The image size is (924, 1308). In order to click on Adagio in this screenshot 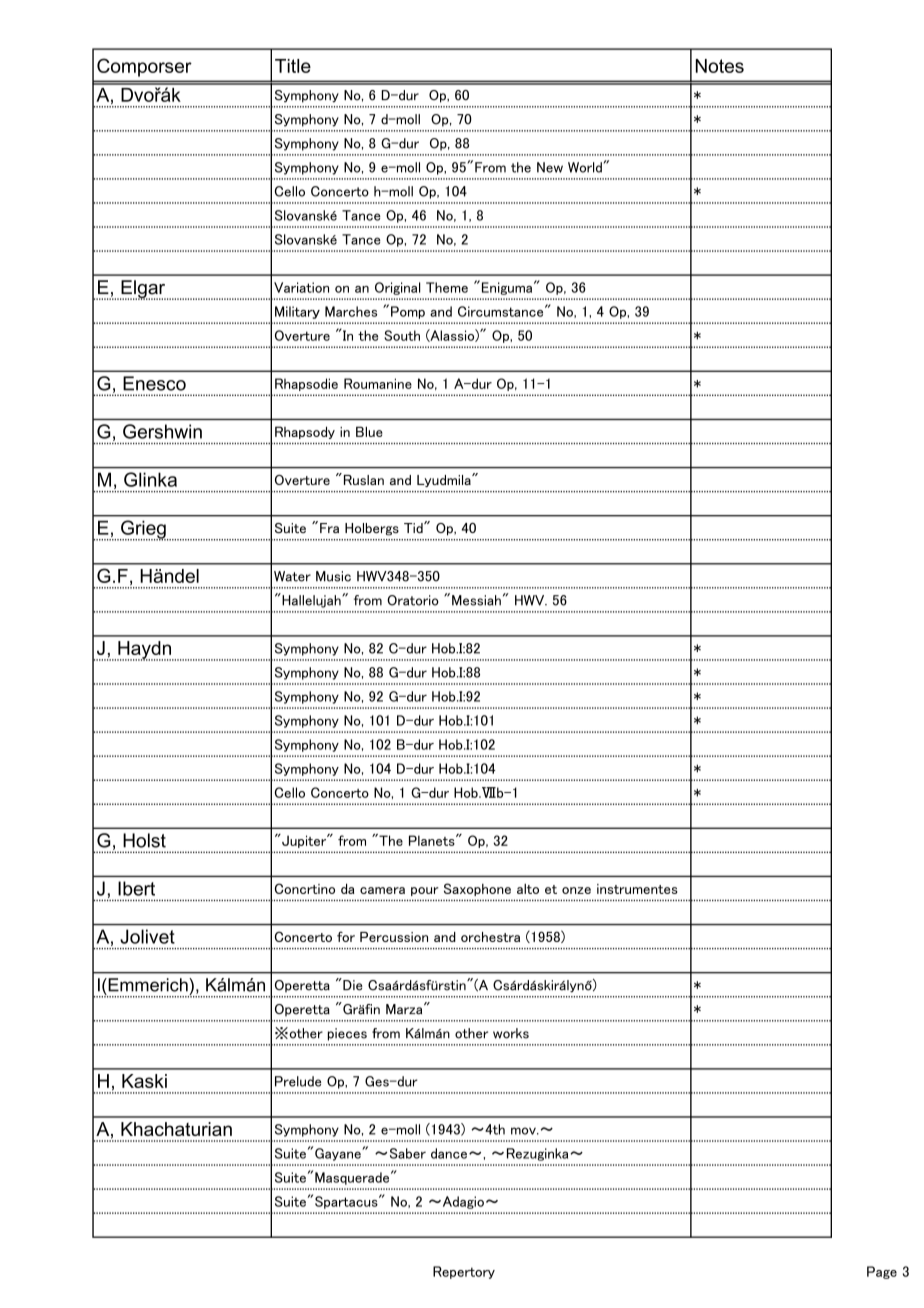, I will do `click(462, 1202)`.
